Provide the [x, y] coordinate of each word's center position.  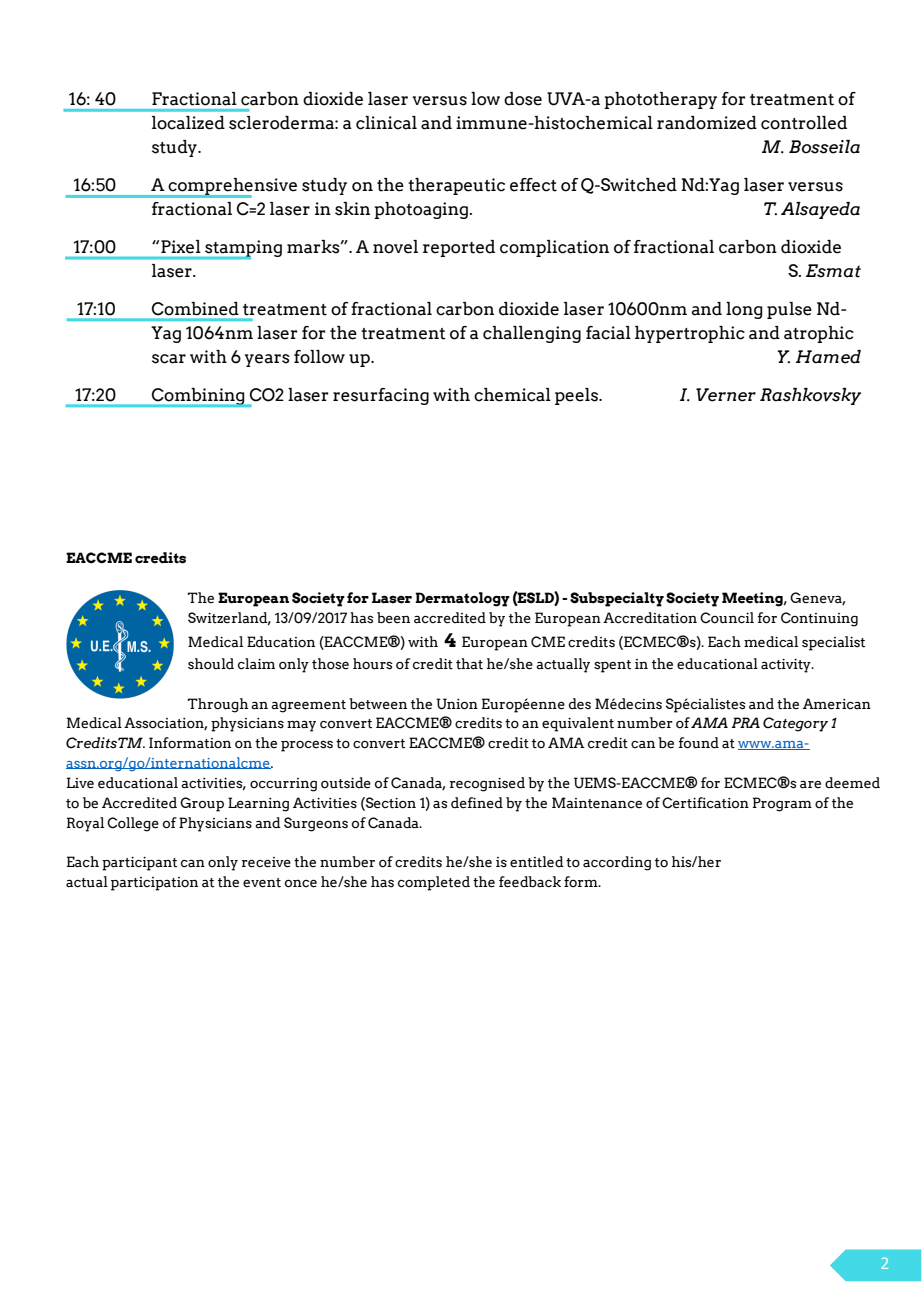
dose [523, 99]
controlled [804, 123]
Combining [198, 397]
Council [727, 618]
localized [188, 123]
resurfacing [381, 396]
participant [139, 864]
